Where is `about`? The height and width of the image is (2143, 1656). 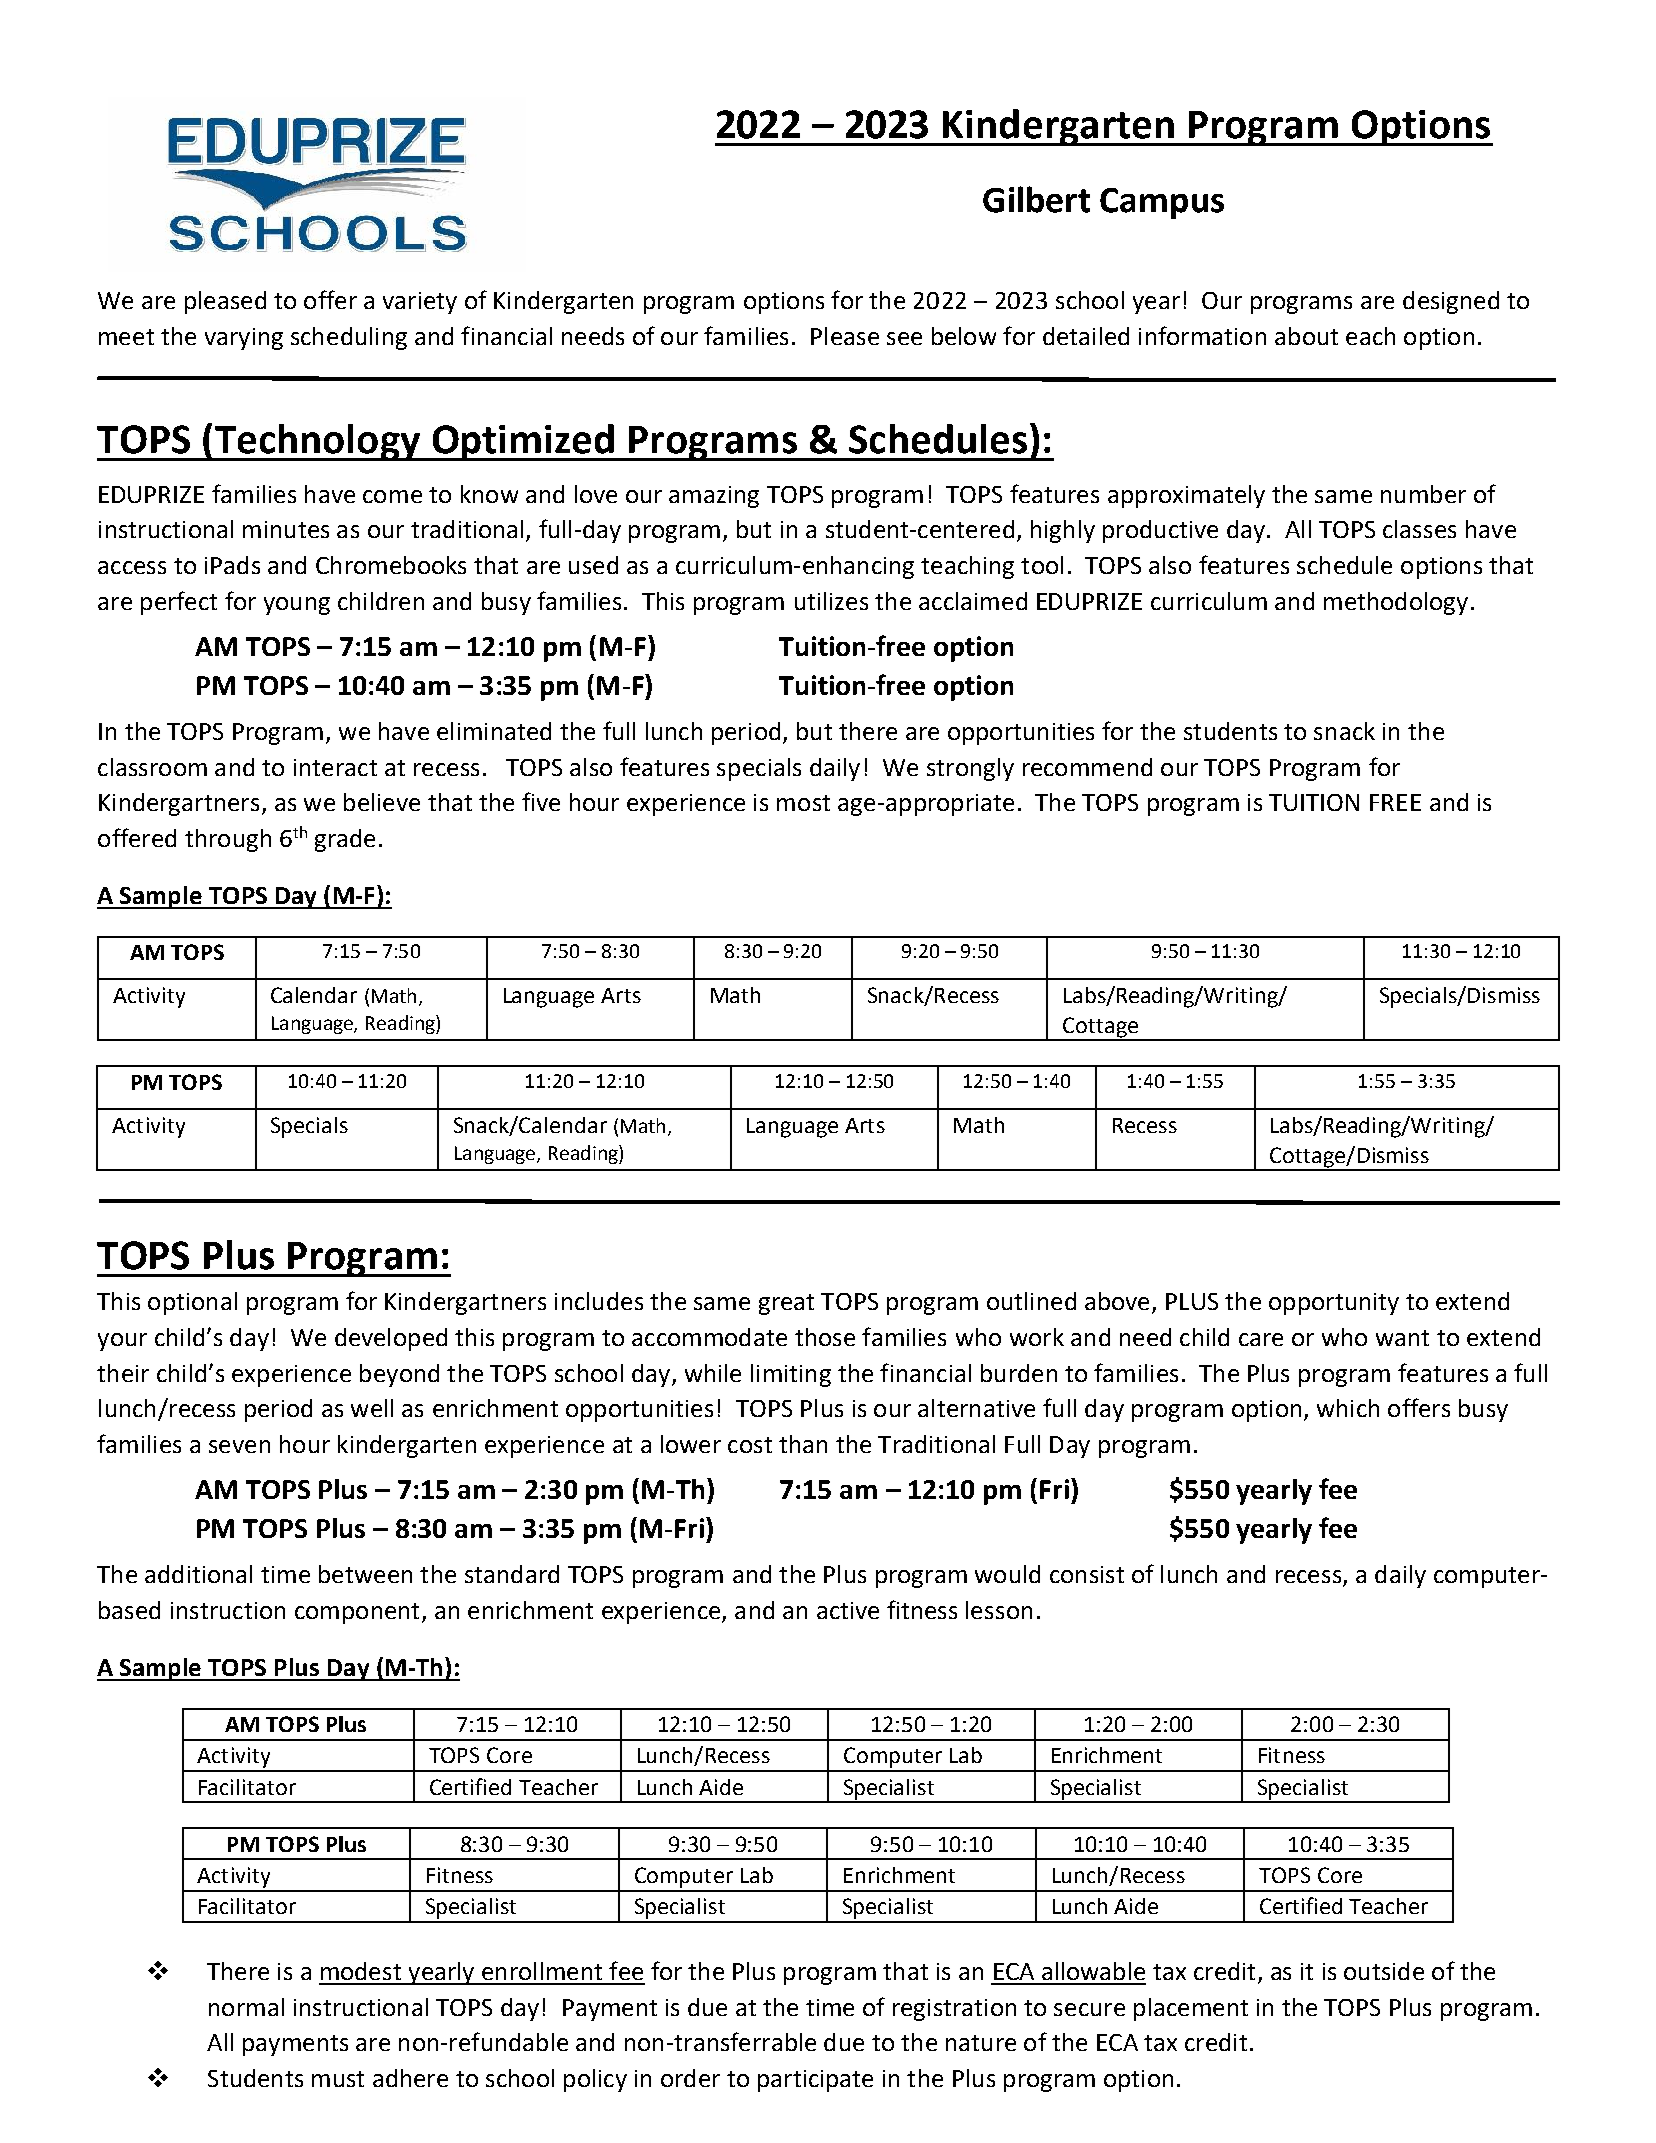 about is located at coordinates (1306, 336).
